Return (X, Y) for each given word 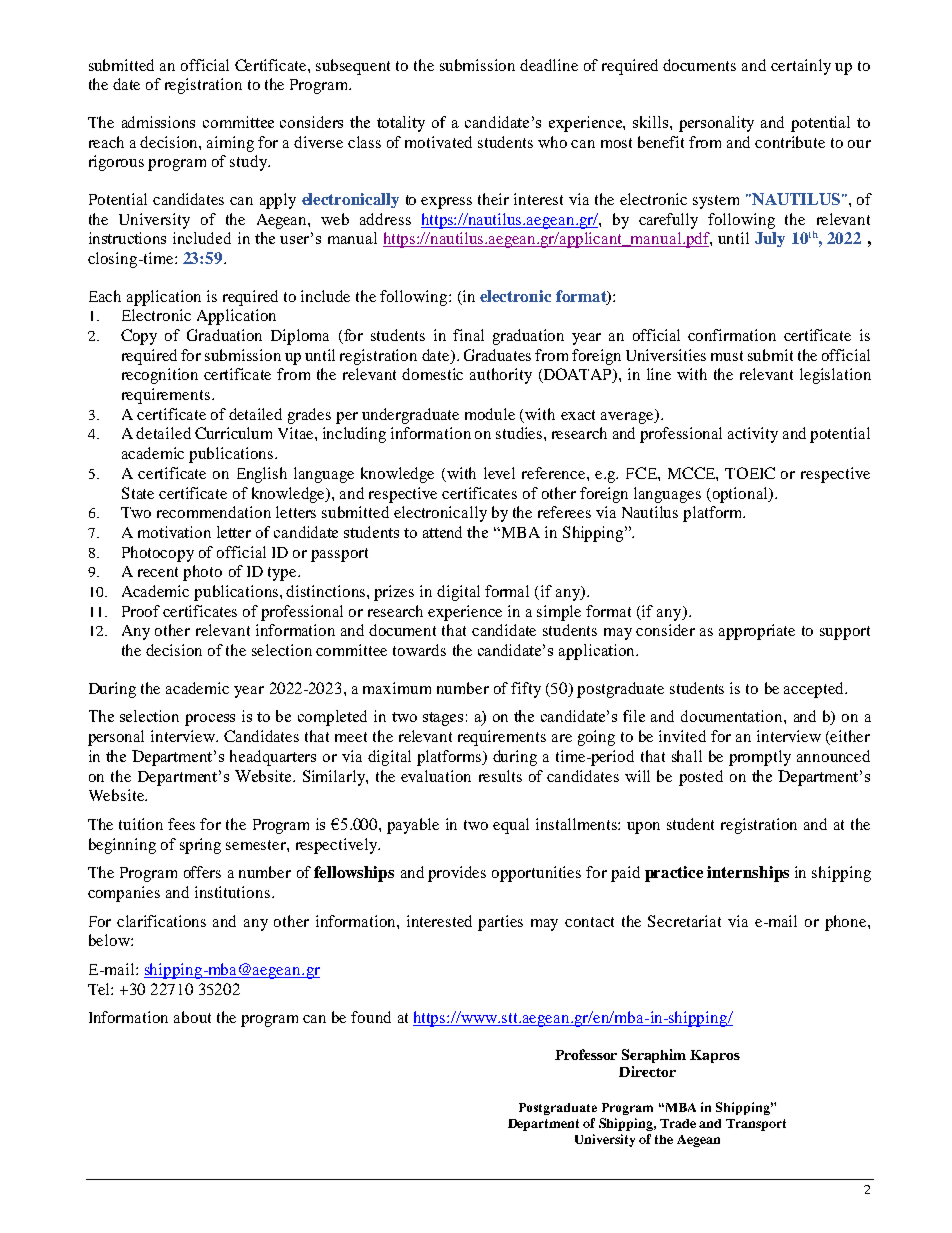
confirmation (732, 335)
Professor (586, 1054)
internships (748, 874)
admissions (158, 122)
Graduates (497, 355)
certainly (801, 67)
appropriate (757, 632)
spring (200, 846)
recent (158, 572)
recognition (160, 376)
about (192, 1017)
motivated (438, 142)
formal (507, 591)
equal (511, 826)
